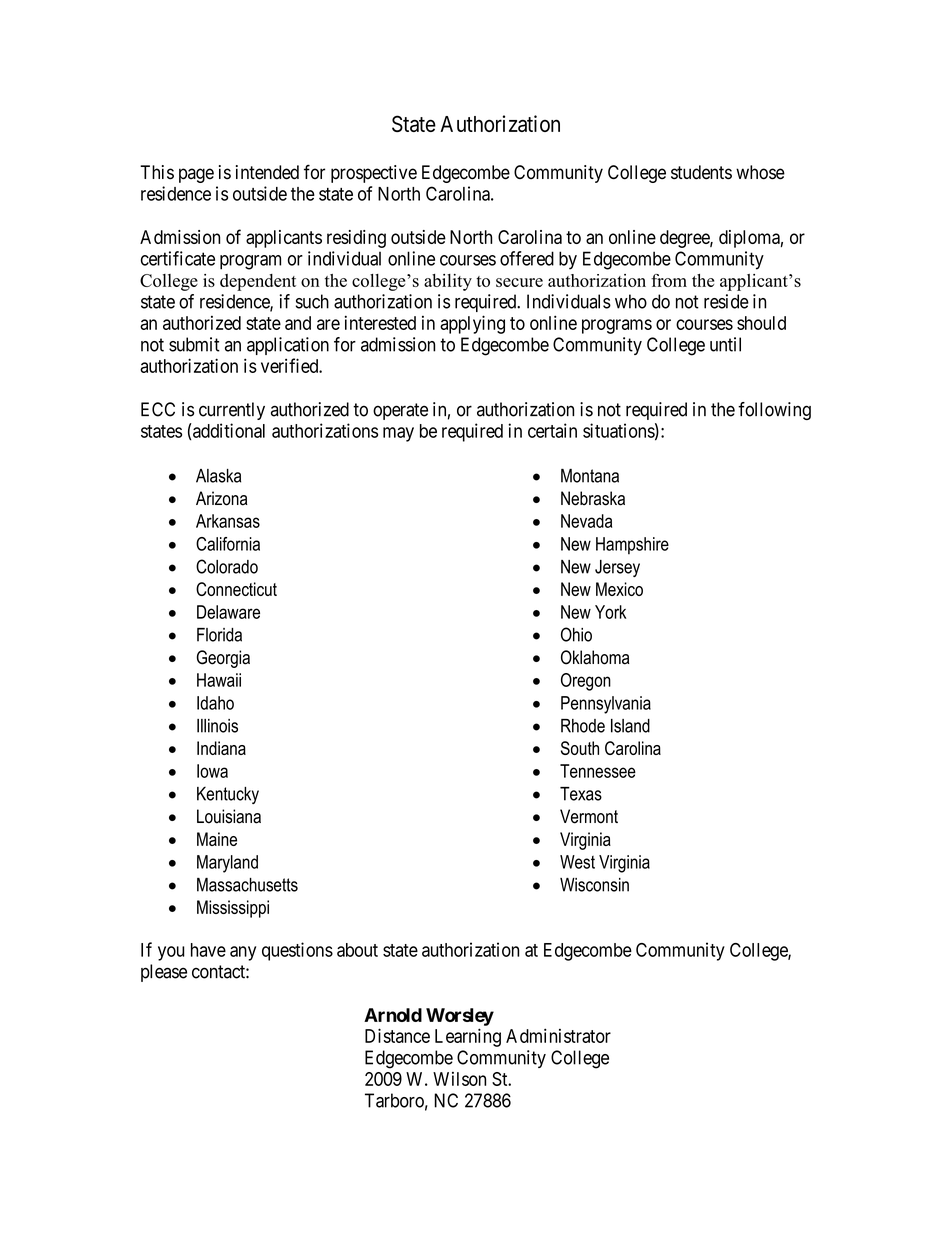  What do you see at coordinates (219, 635) in the page?
I see `Florida` at bounding box center [219, 635].
